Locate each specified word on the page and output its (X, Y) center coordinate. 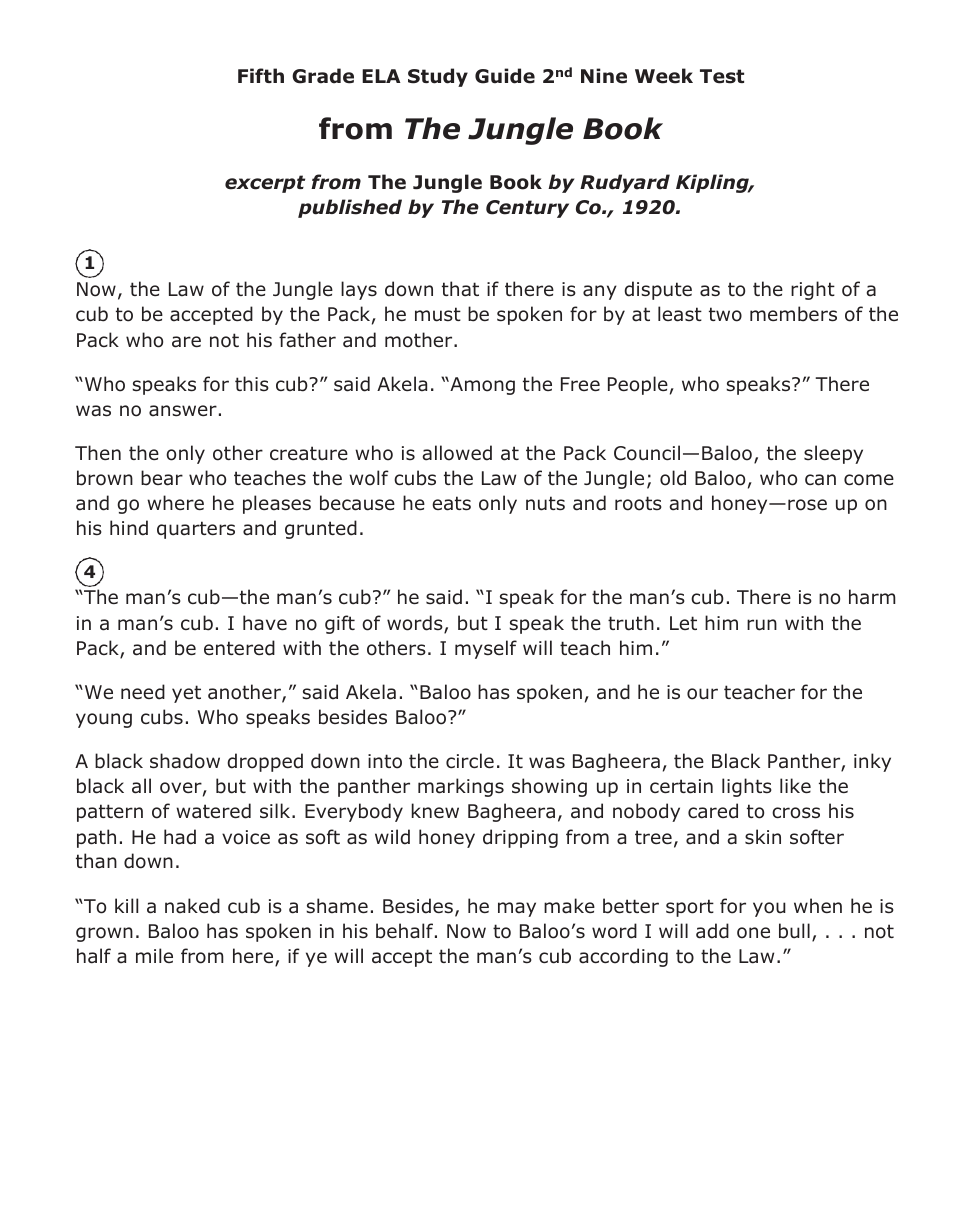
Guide (505, 76)
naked (192, 906)
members (793, 314)
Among (481, 386)
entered (239, 648)
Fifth (261, 75)
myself (486, 649)
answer (183, 411)
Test (722, 76)
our (702, 694)
